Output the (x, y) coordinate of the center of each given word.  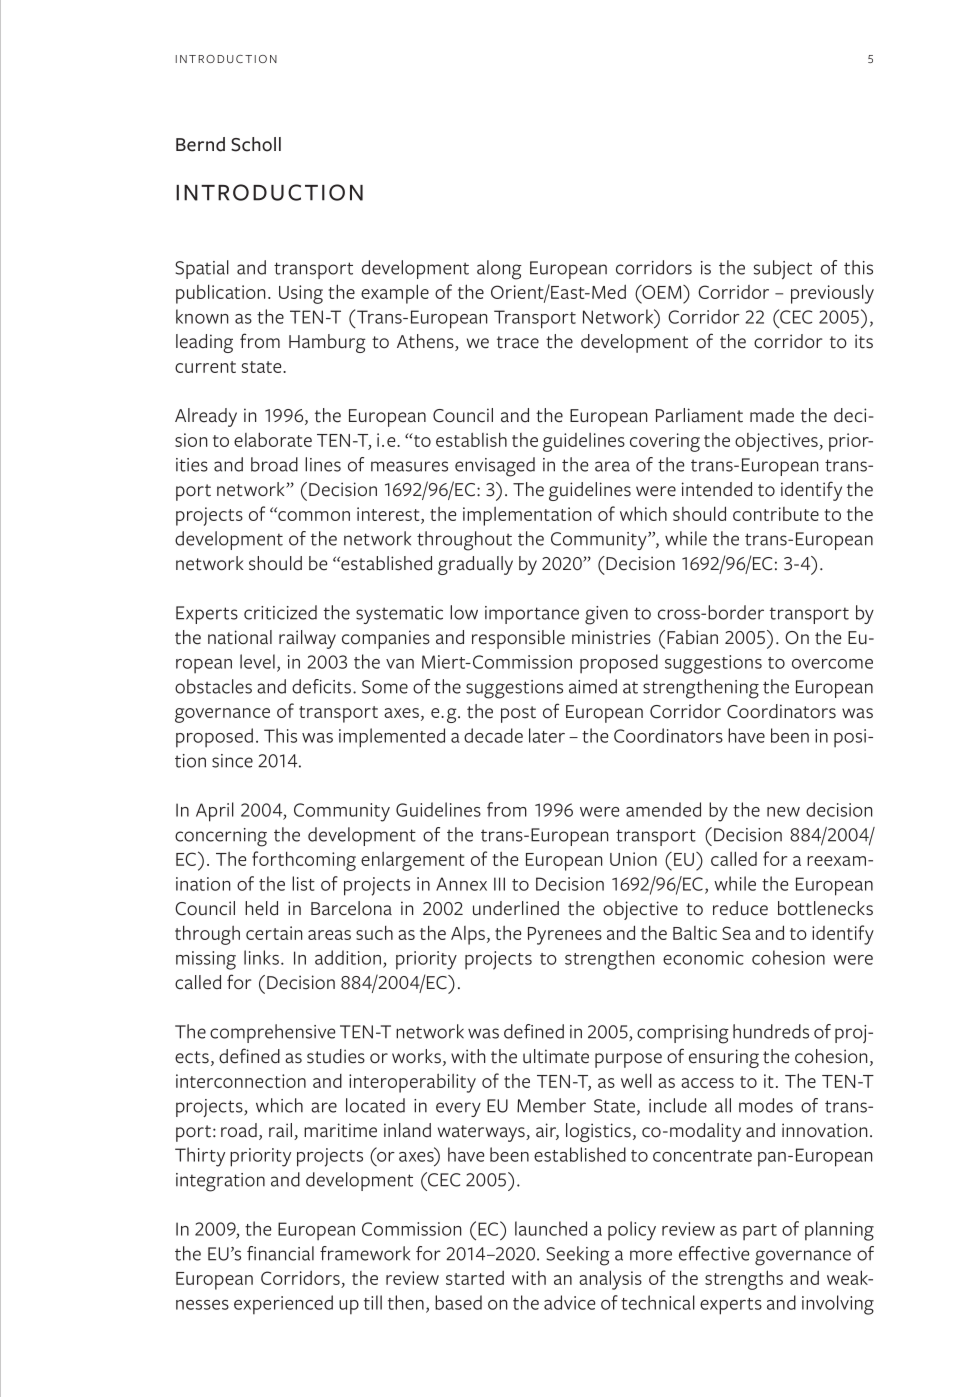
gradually (475, 565)
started (475, 1277)
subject (783, 269)
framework (365, 1253)
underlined (516, 908)
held (261, 908)
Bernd (200, 144)
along (499, 270)
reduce (740, 908)
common (313, 516)
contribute (776, 514)
